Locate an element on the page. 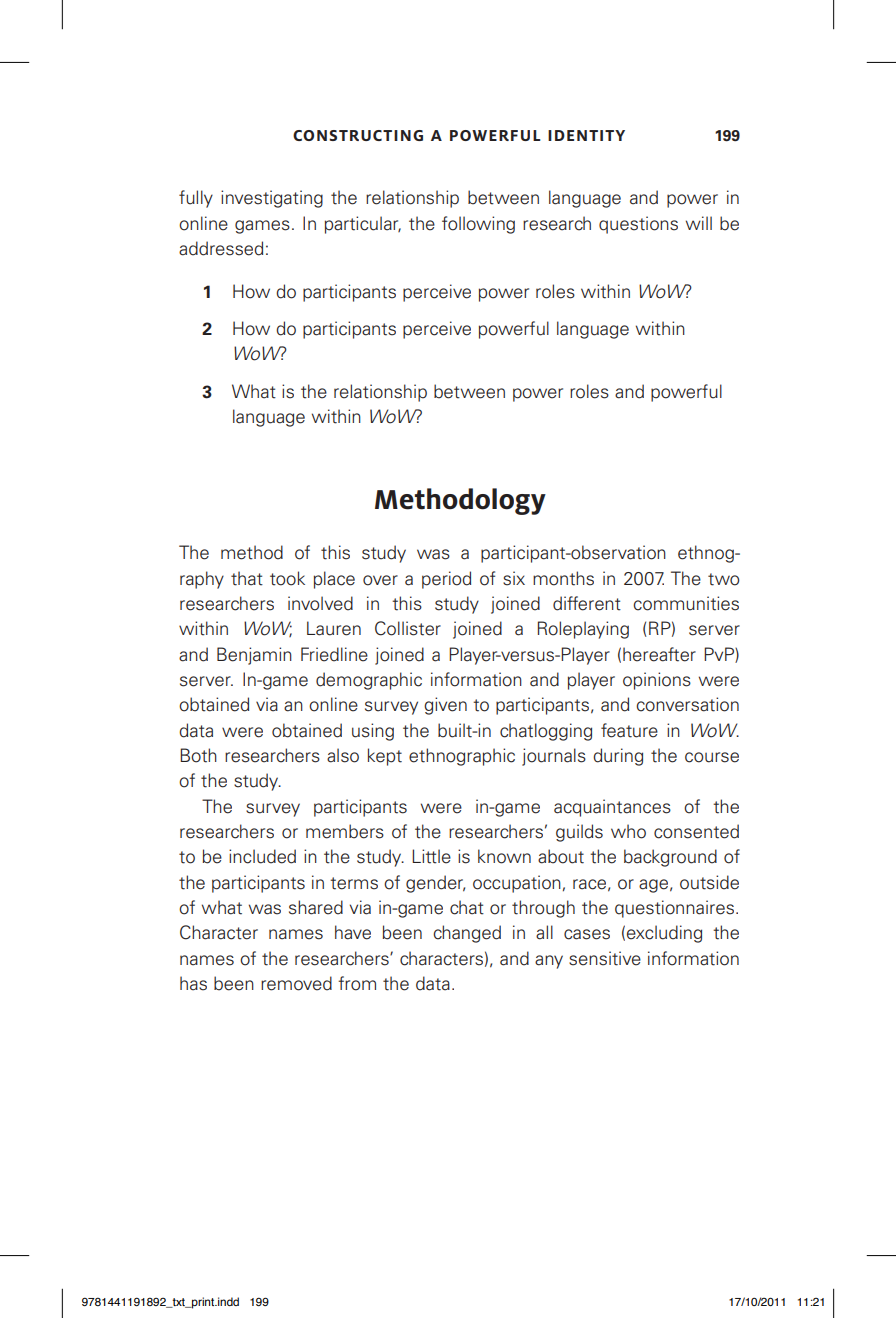 This image has width=896, height=1318. following is located at coordinates (478, 225).
